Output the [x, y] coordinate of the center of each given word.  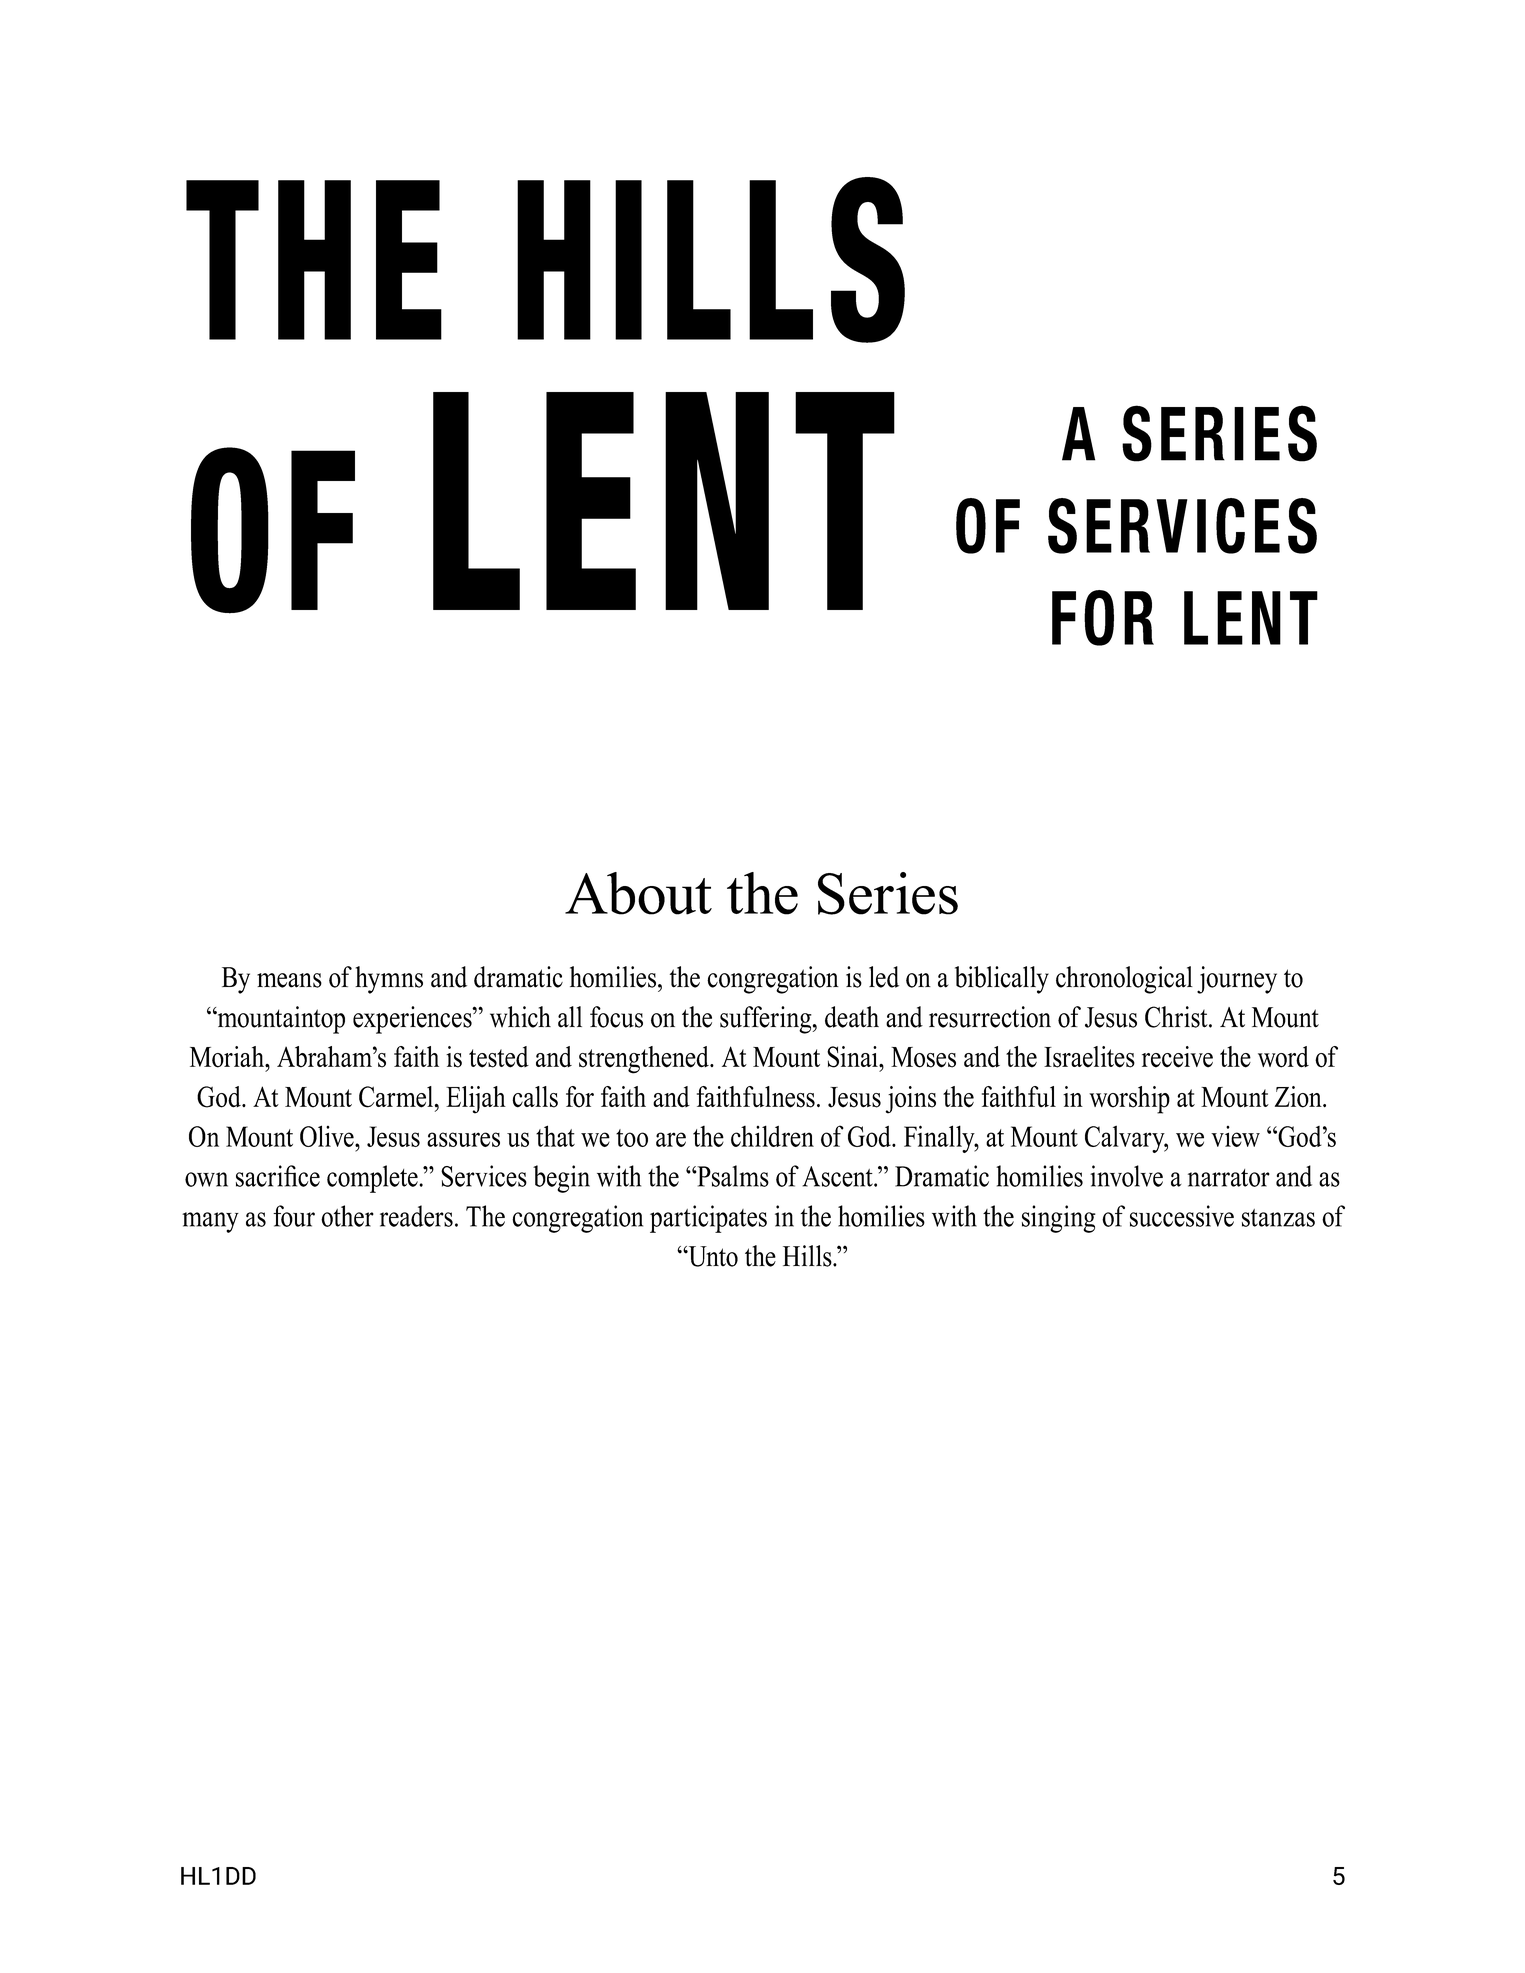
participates [708, 1219]
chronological [1124, 980]
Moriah [228, 1057]
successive [1182, 1216]
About [638, 893]
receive [1177, 1057]
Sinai [853, 1057]
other [347, 1216]
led [884, 977]
